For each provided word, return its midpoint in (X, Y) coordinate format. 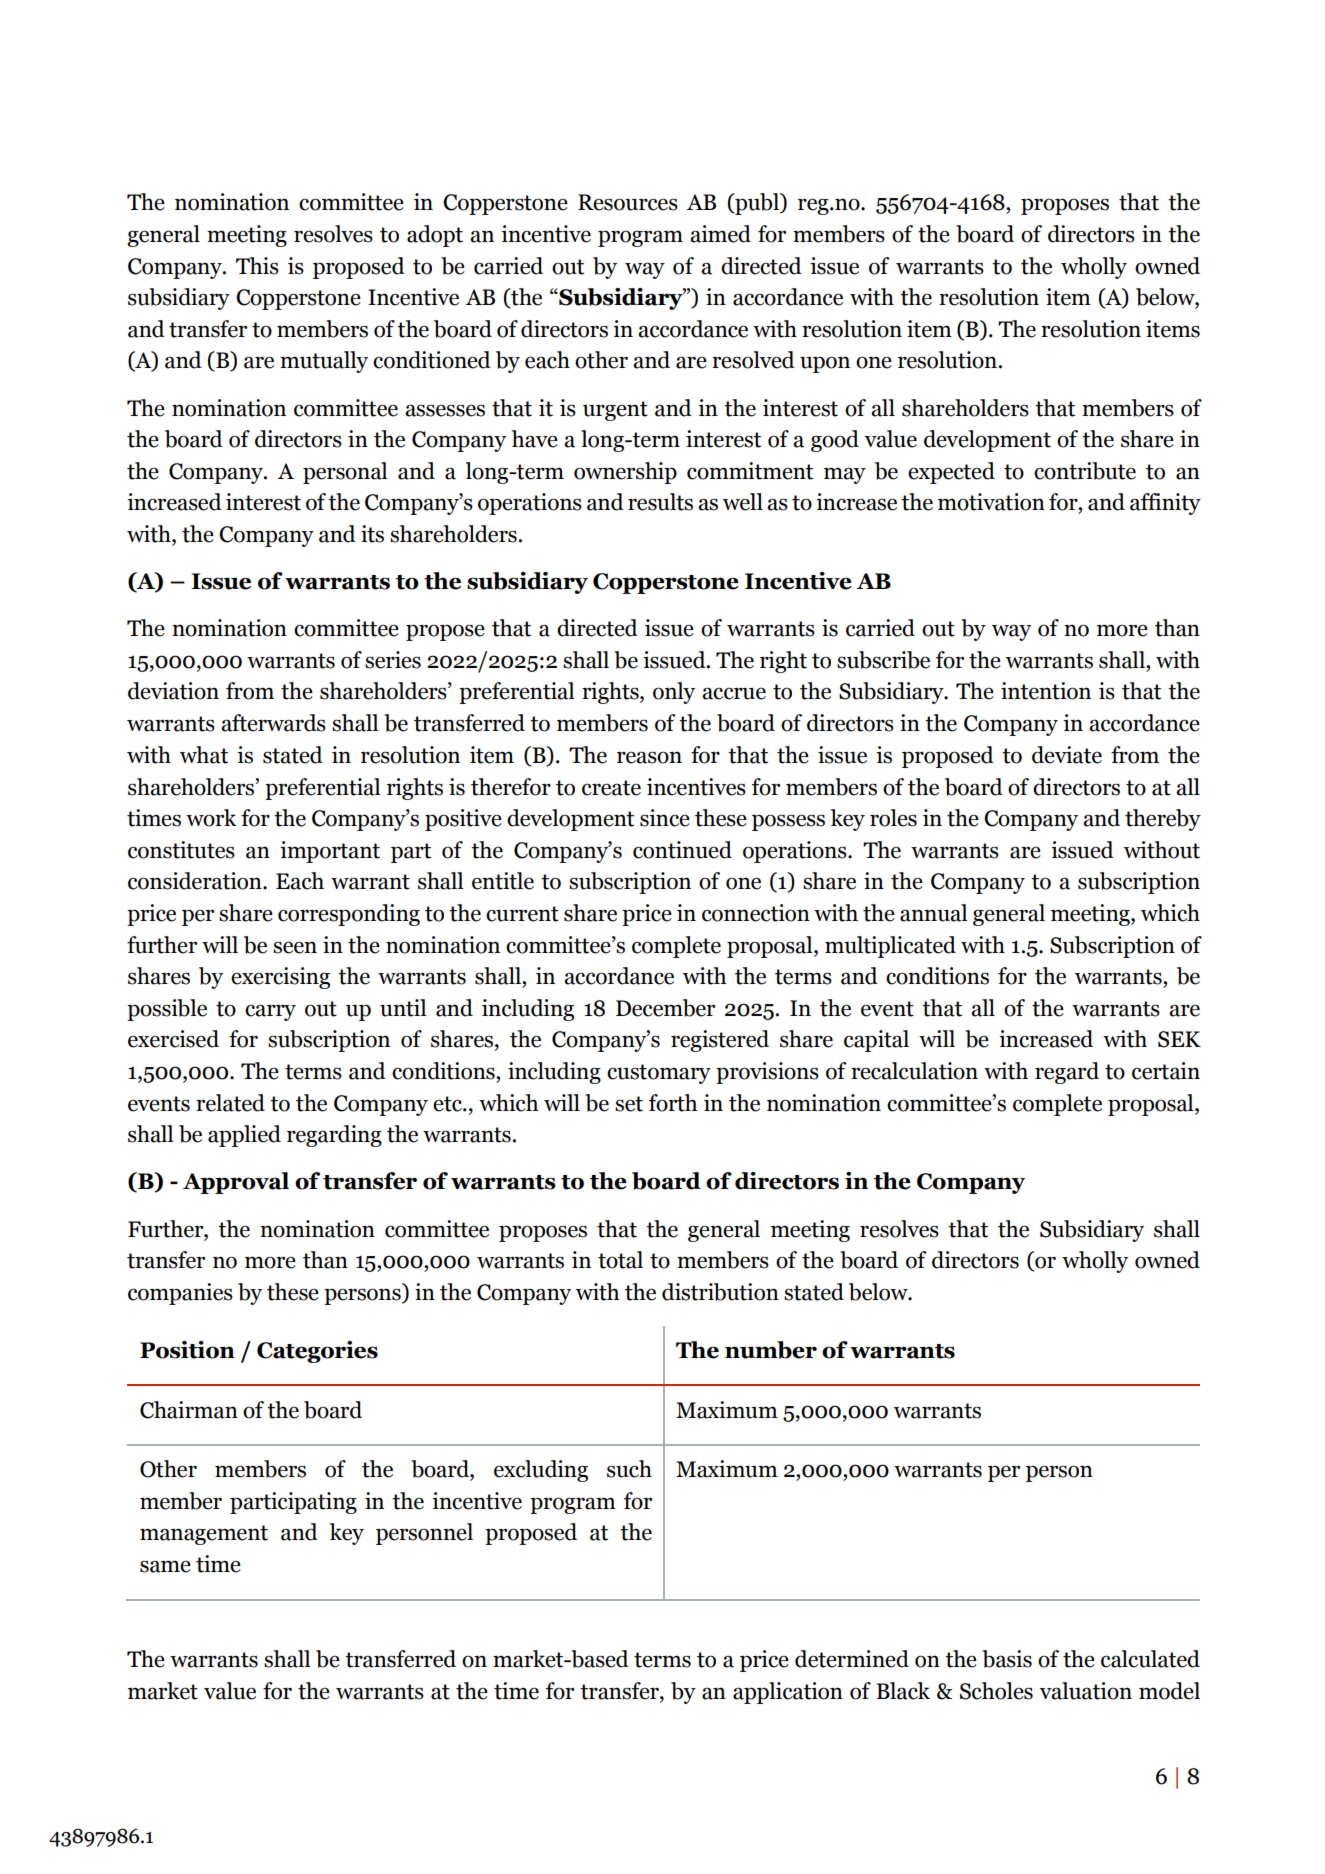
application (788, 1693)
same (165, 1566)
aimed (720, 234)
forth (673, 1103)
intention (1046, 691)
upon (825, 364)
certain (1166, 1071)
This (257, 266)
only (674, 693)
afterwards (273, 723)
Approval (236, 1183)
